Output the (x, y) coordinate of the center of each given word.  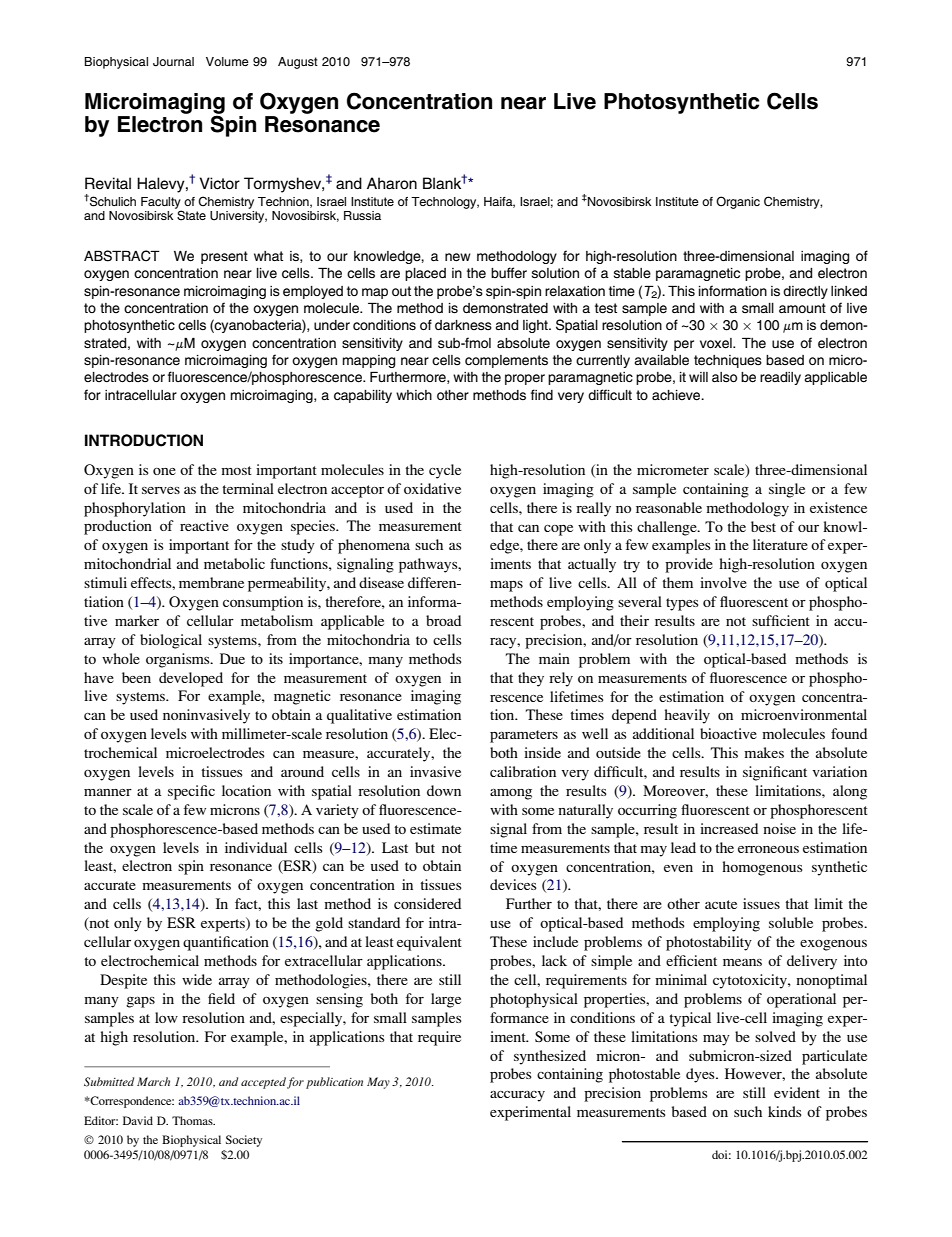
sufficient (781, 620)
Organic (738, 202)
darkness (463, 325)
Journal (173, 62)
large (446, 1000)
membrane (211, 582)
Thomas (193, 1120)
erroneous (768, 849)
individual (256, 847)
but (425, 847)
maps (506, 586)
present (224, 257)
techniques (728, 361)
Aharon (392, 183)
